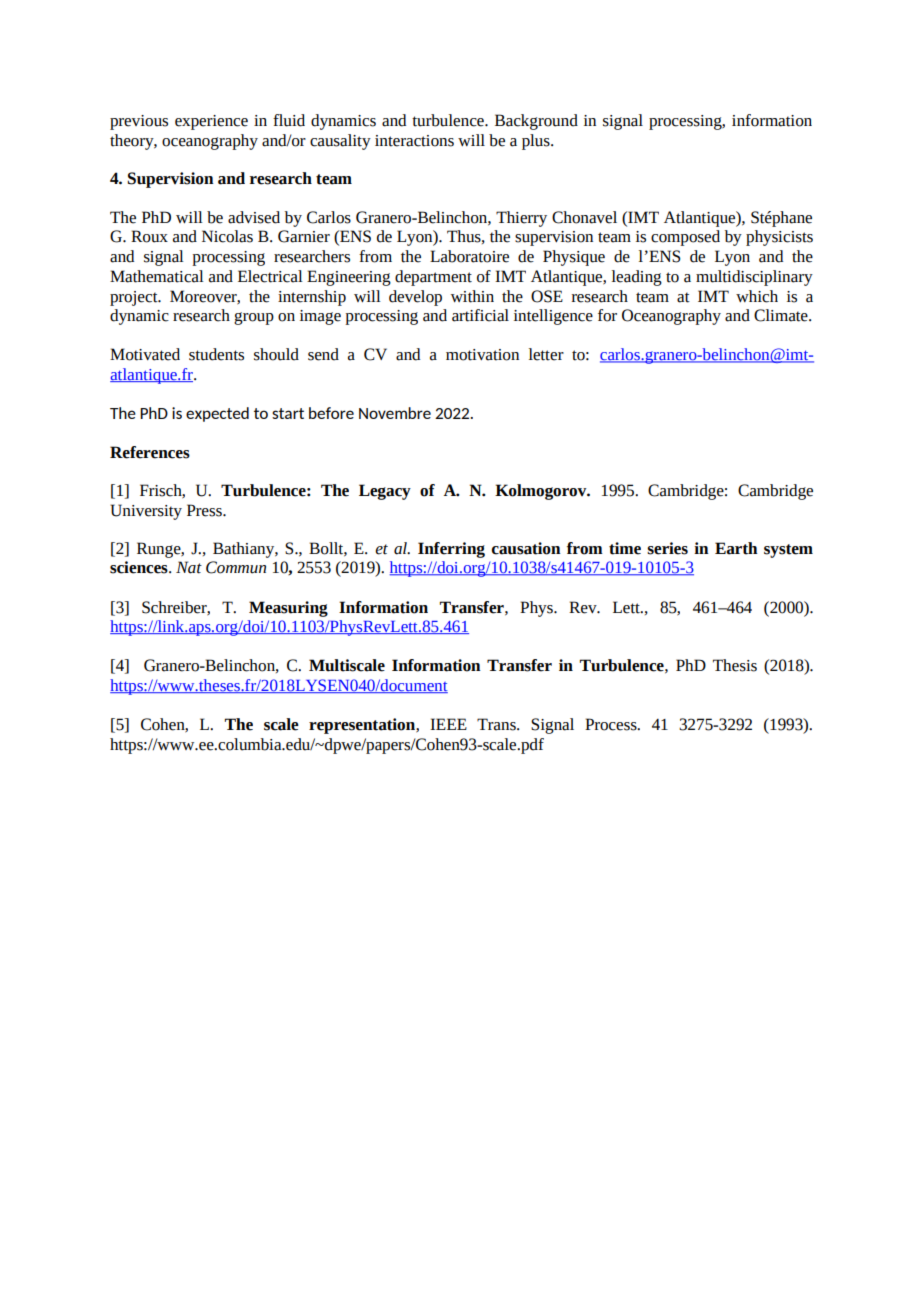  Describe the element at coordinates (537, 142) in the page. I see `plus` at that location.
